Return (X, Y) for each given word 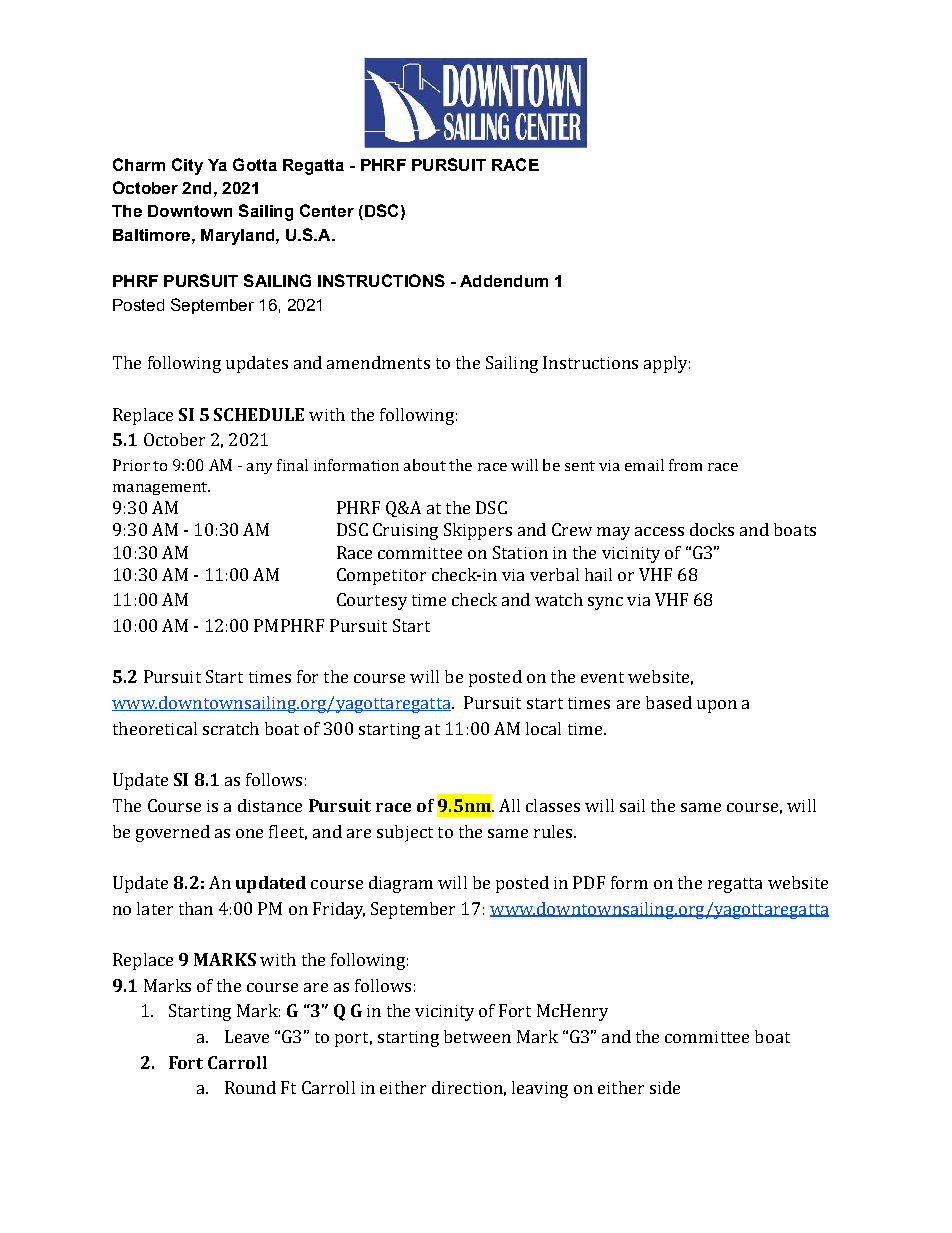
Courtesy (372, 601)
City (187, 166)
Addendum (504, 281)
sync (605, 603)
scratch (231, 728)
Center (327, 210)
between (477, 1036)
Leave (247, 1036)
